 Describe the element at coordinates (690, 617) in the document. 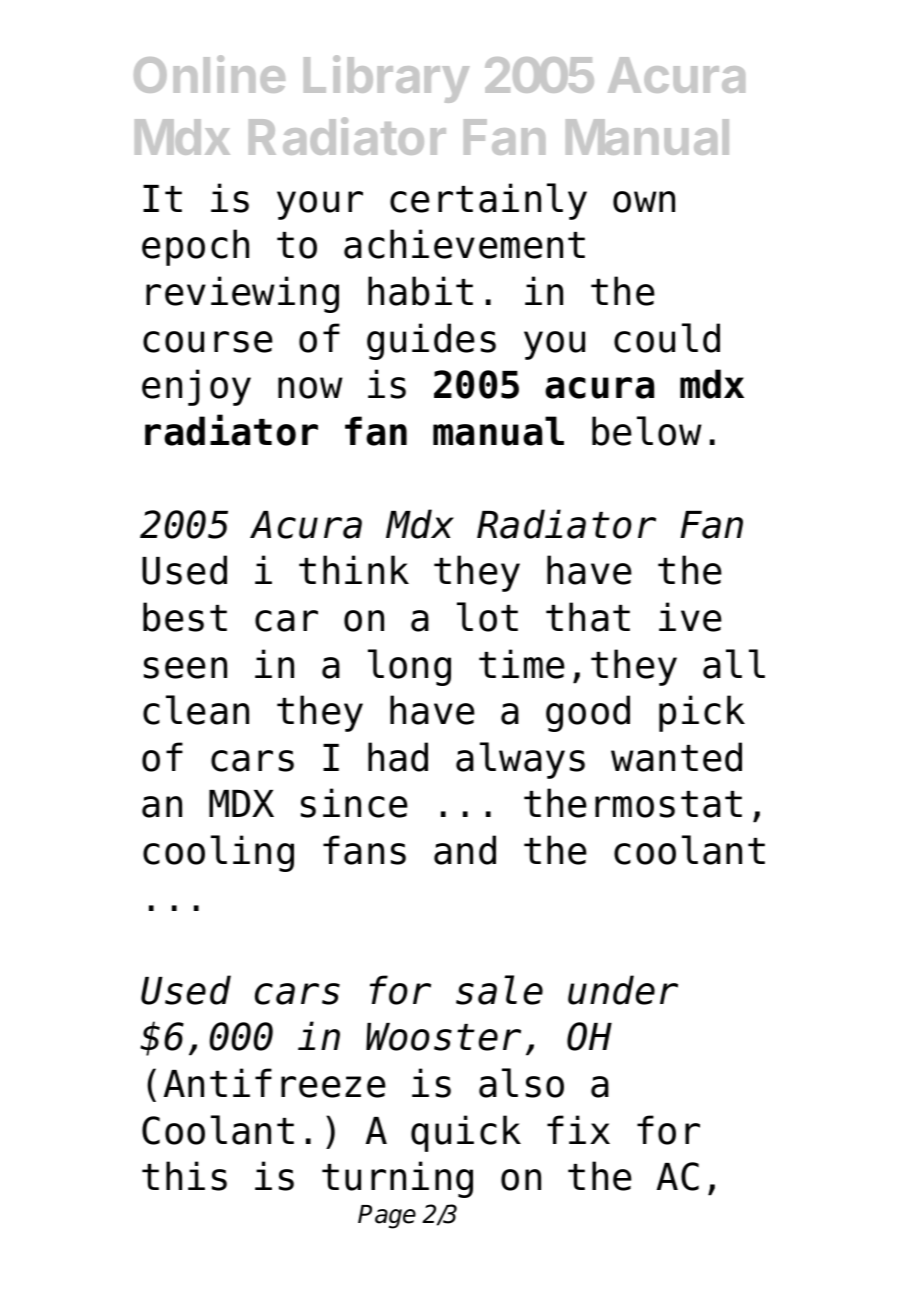

I see `ive` at that location.
